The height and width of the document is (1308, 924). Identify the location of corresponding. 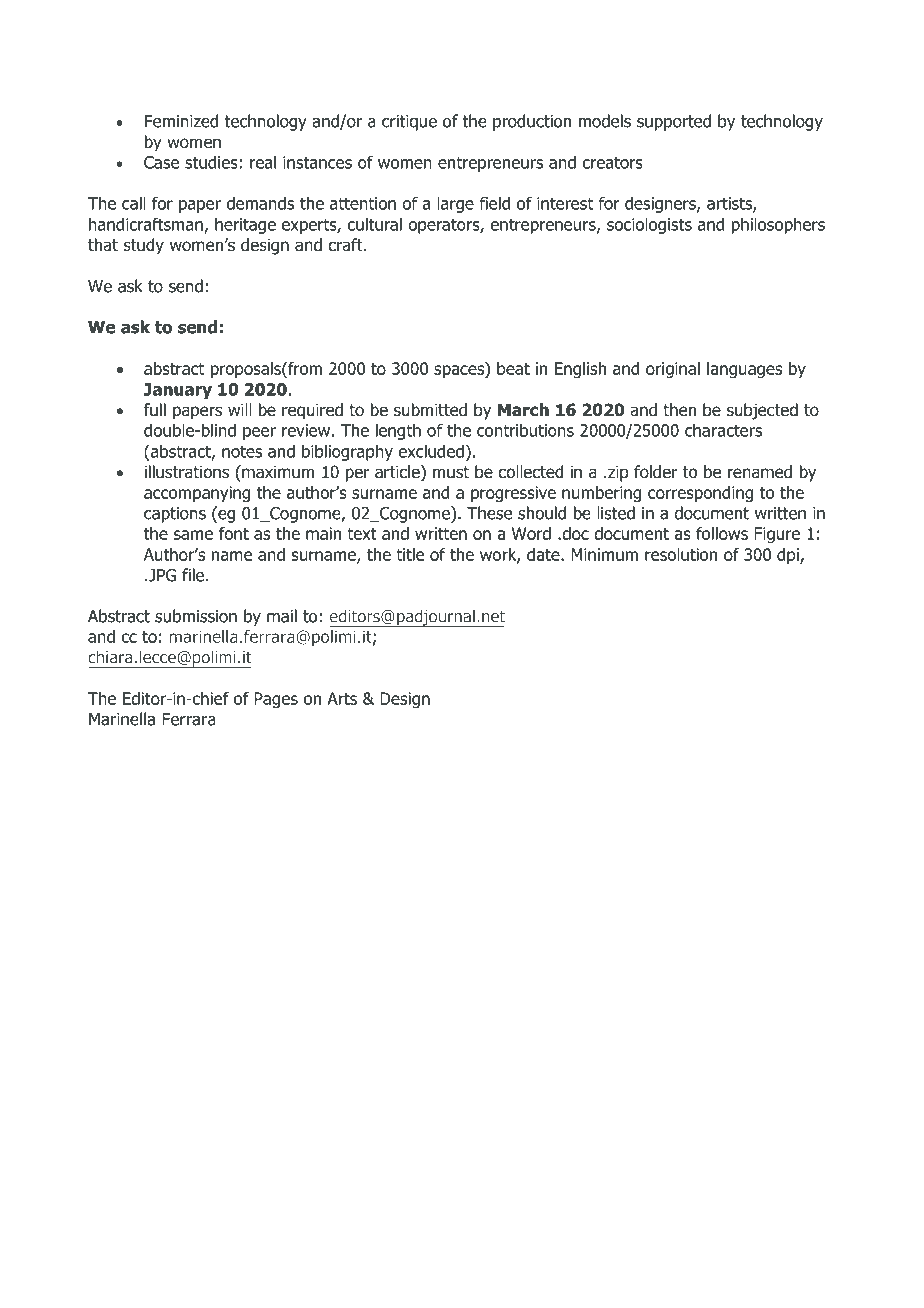
(700, 494).
